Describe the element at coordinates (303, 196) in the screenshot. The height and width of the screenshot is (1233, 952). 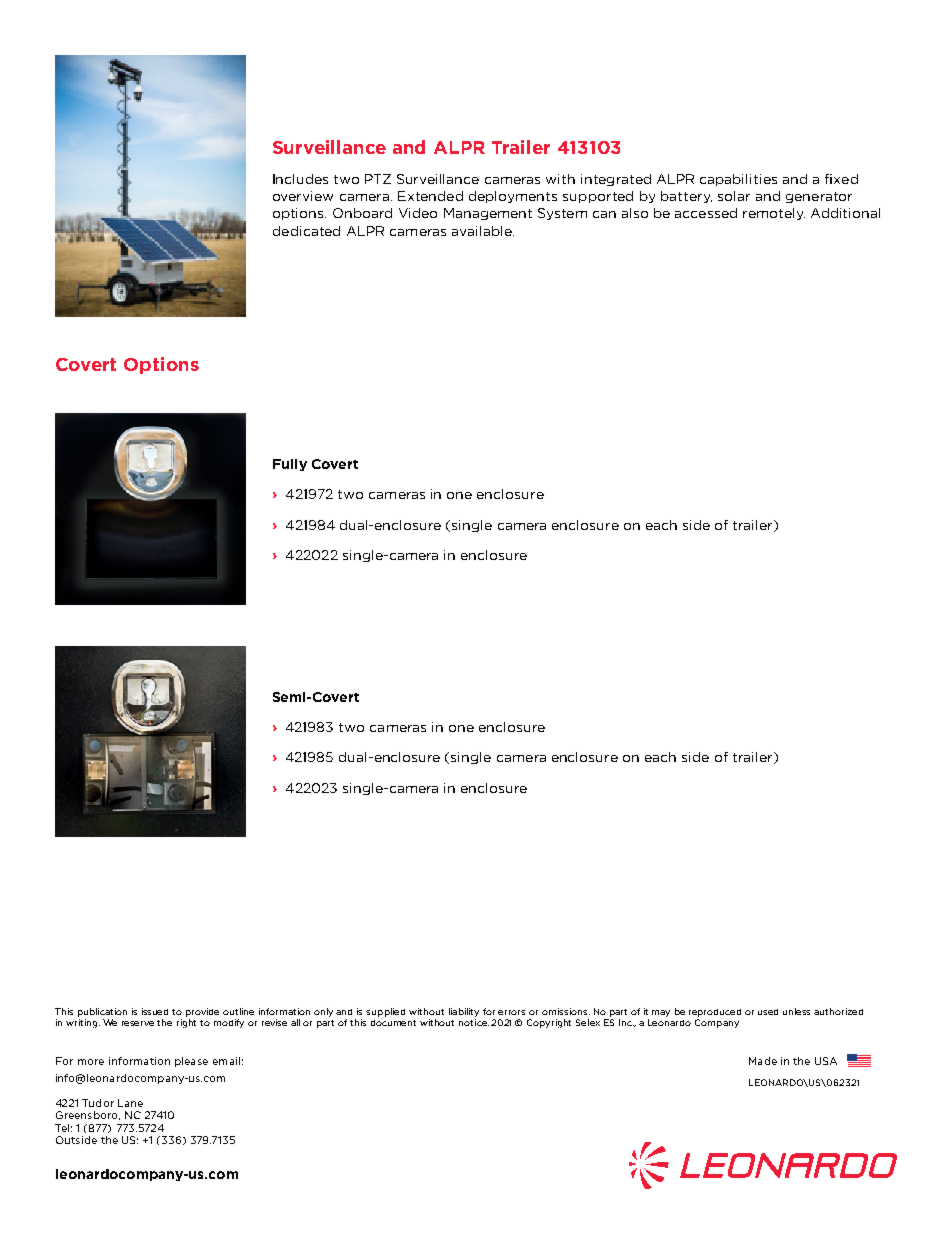
I see `overview` at that location.
